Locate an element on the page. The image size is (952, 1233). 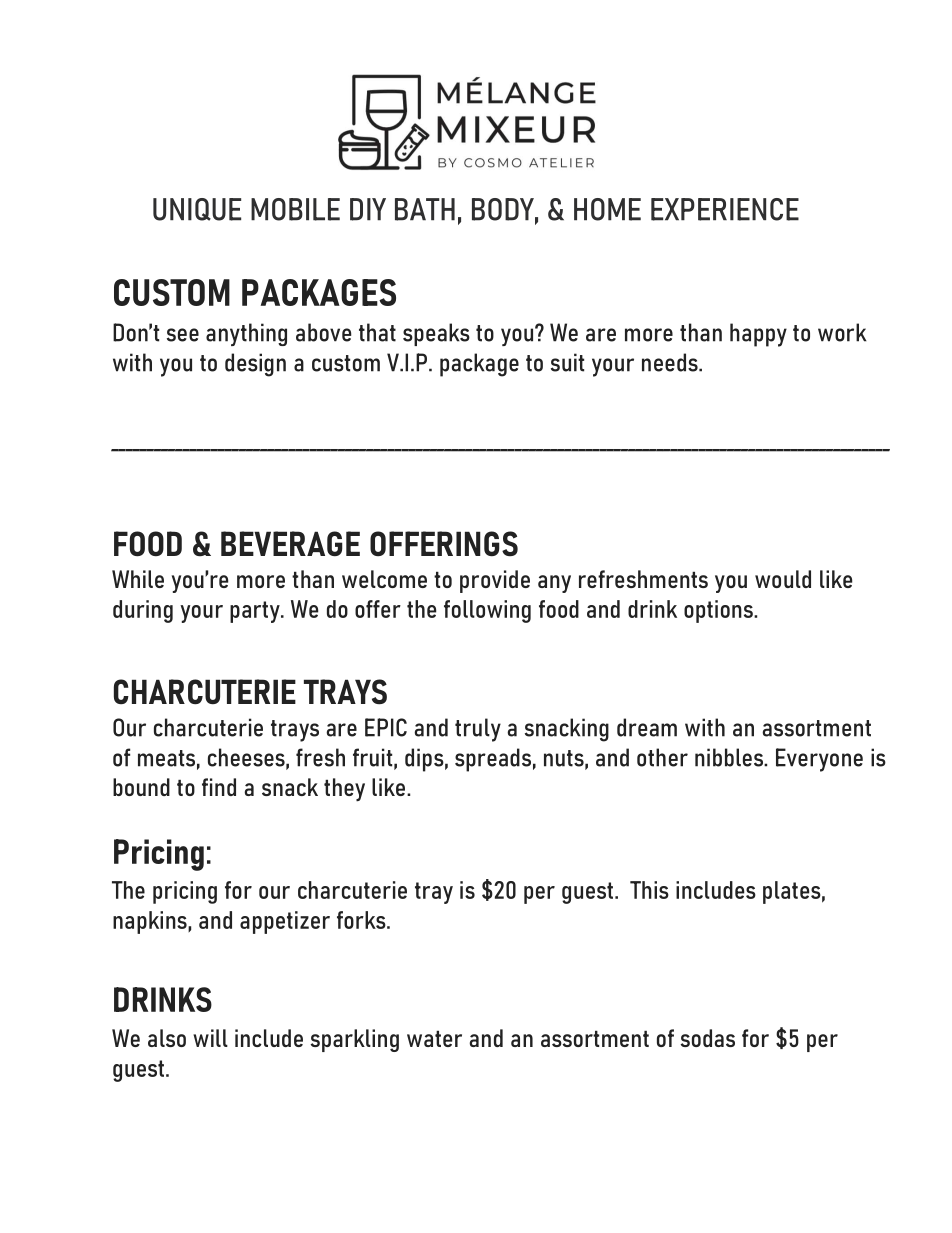
following is located at coordinates (487, 611).
